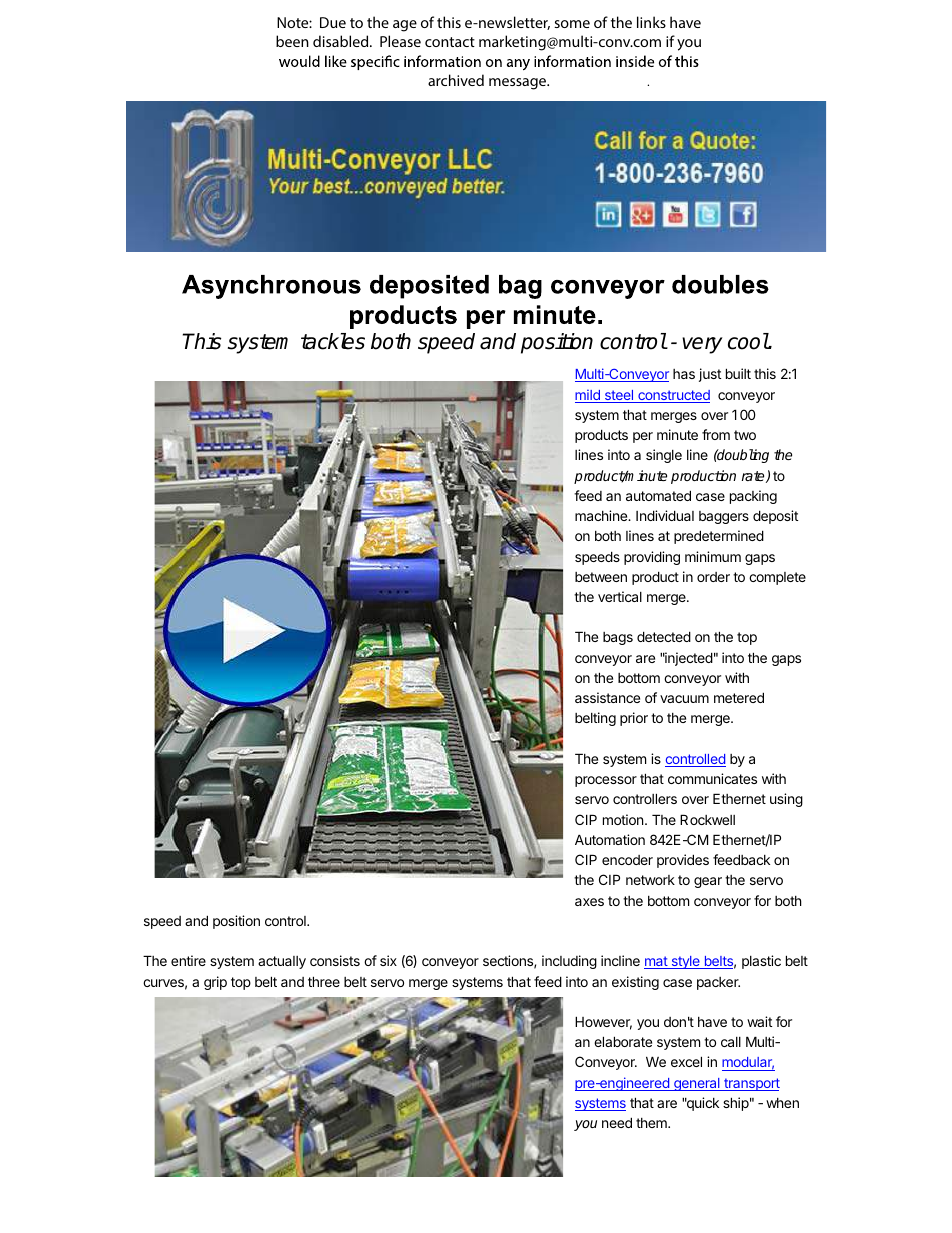 This screenshot has height=1233, width=952. I want to click on been, so click(292, 41).
